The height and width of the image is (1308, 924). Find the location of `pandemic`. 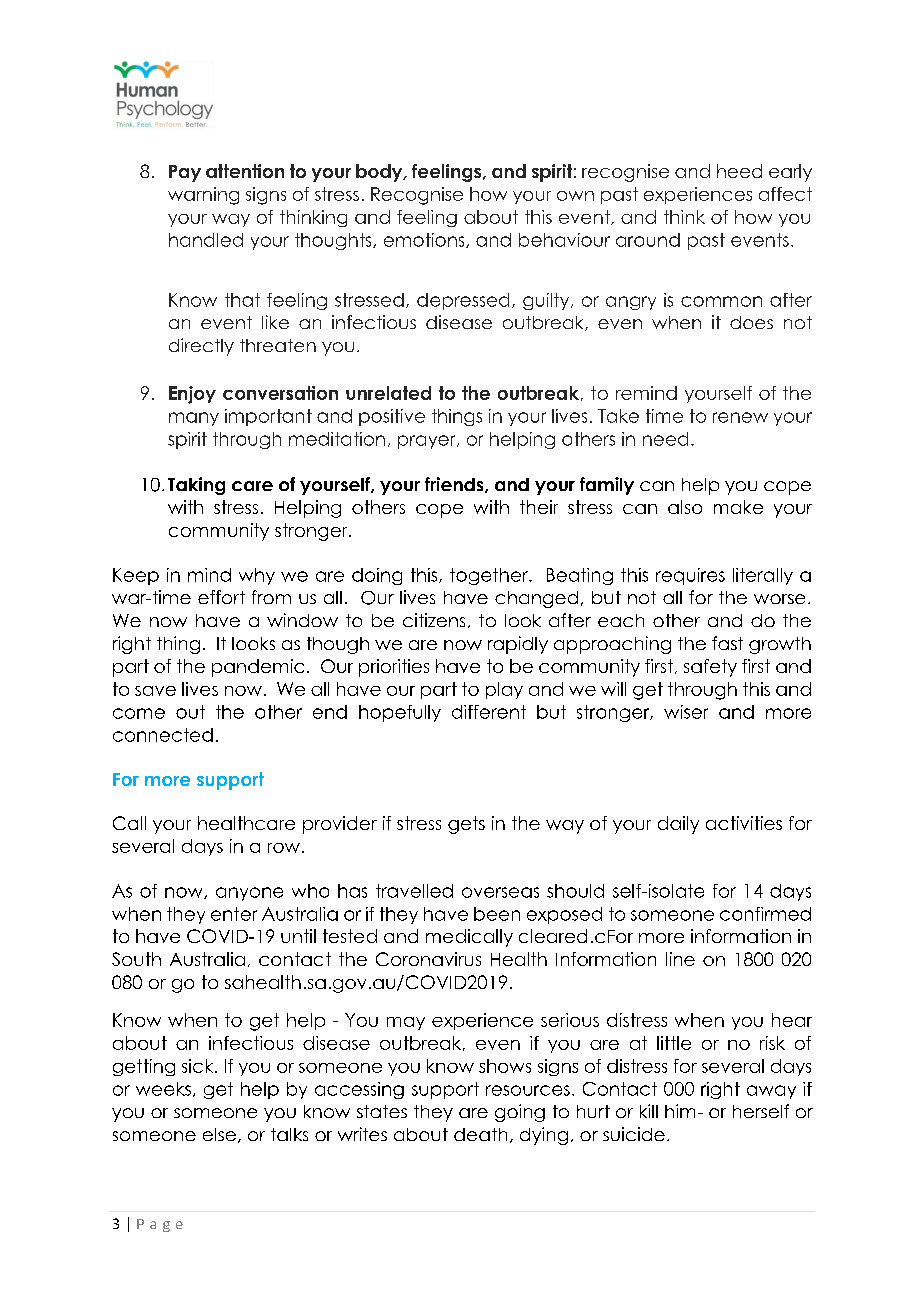

pandemic is located at coordinates (258, 668).
